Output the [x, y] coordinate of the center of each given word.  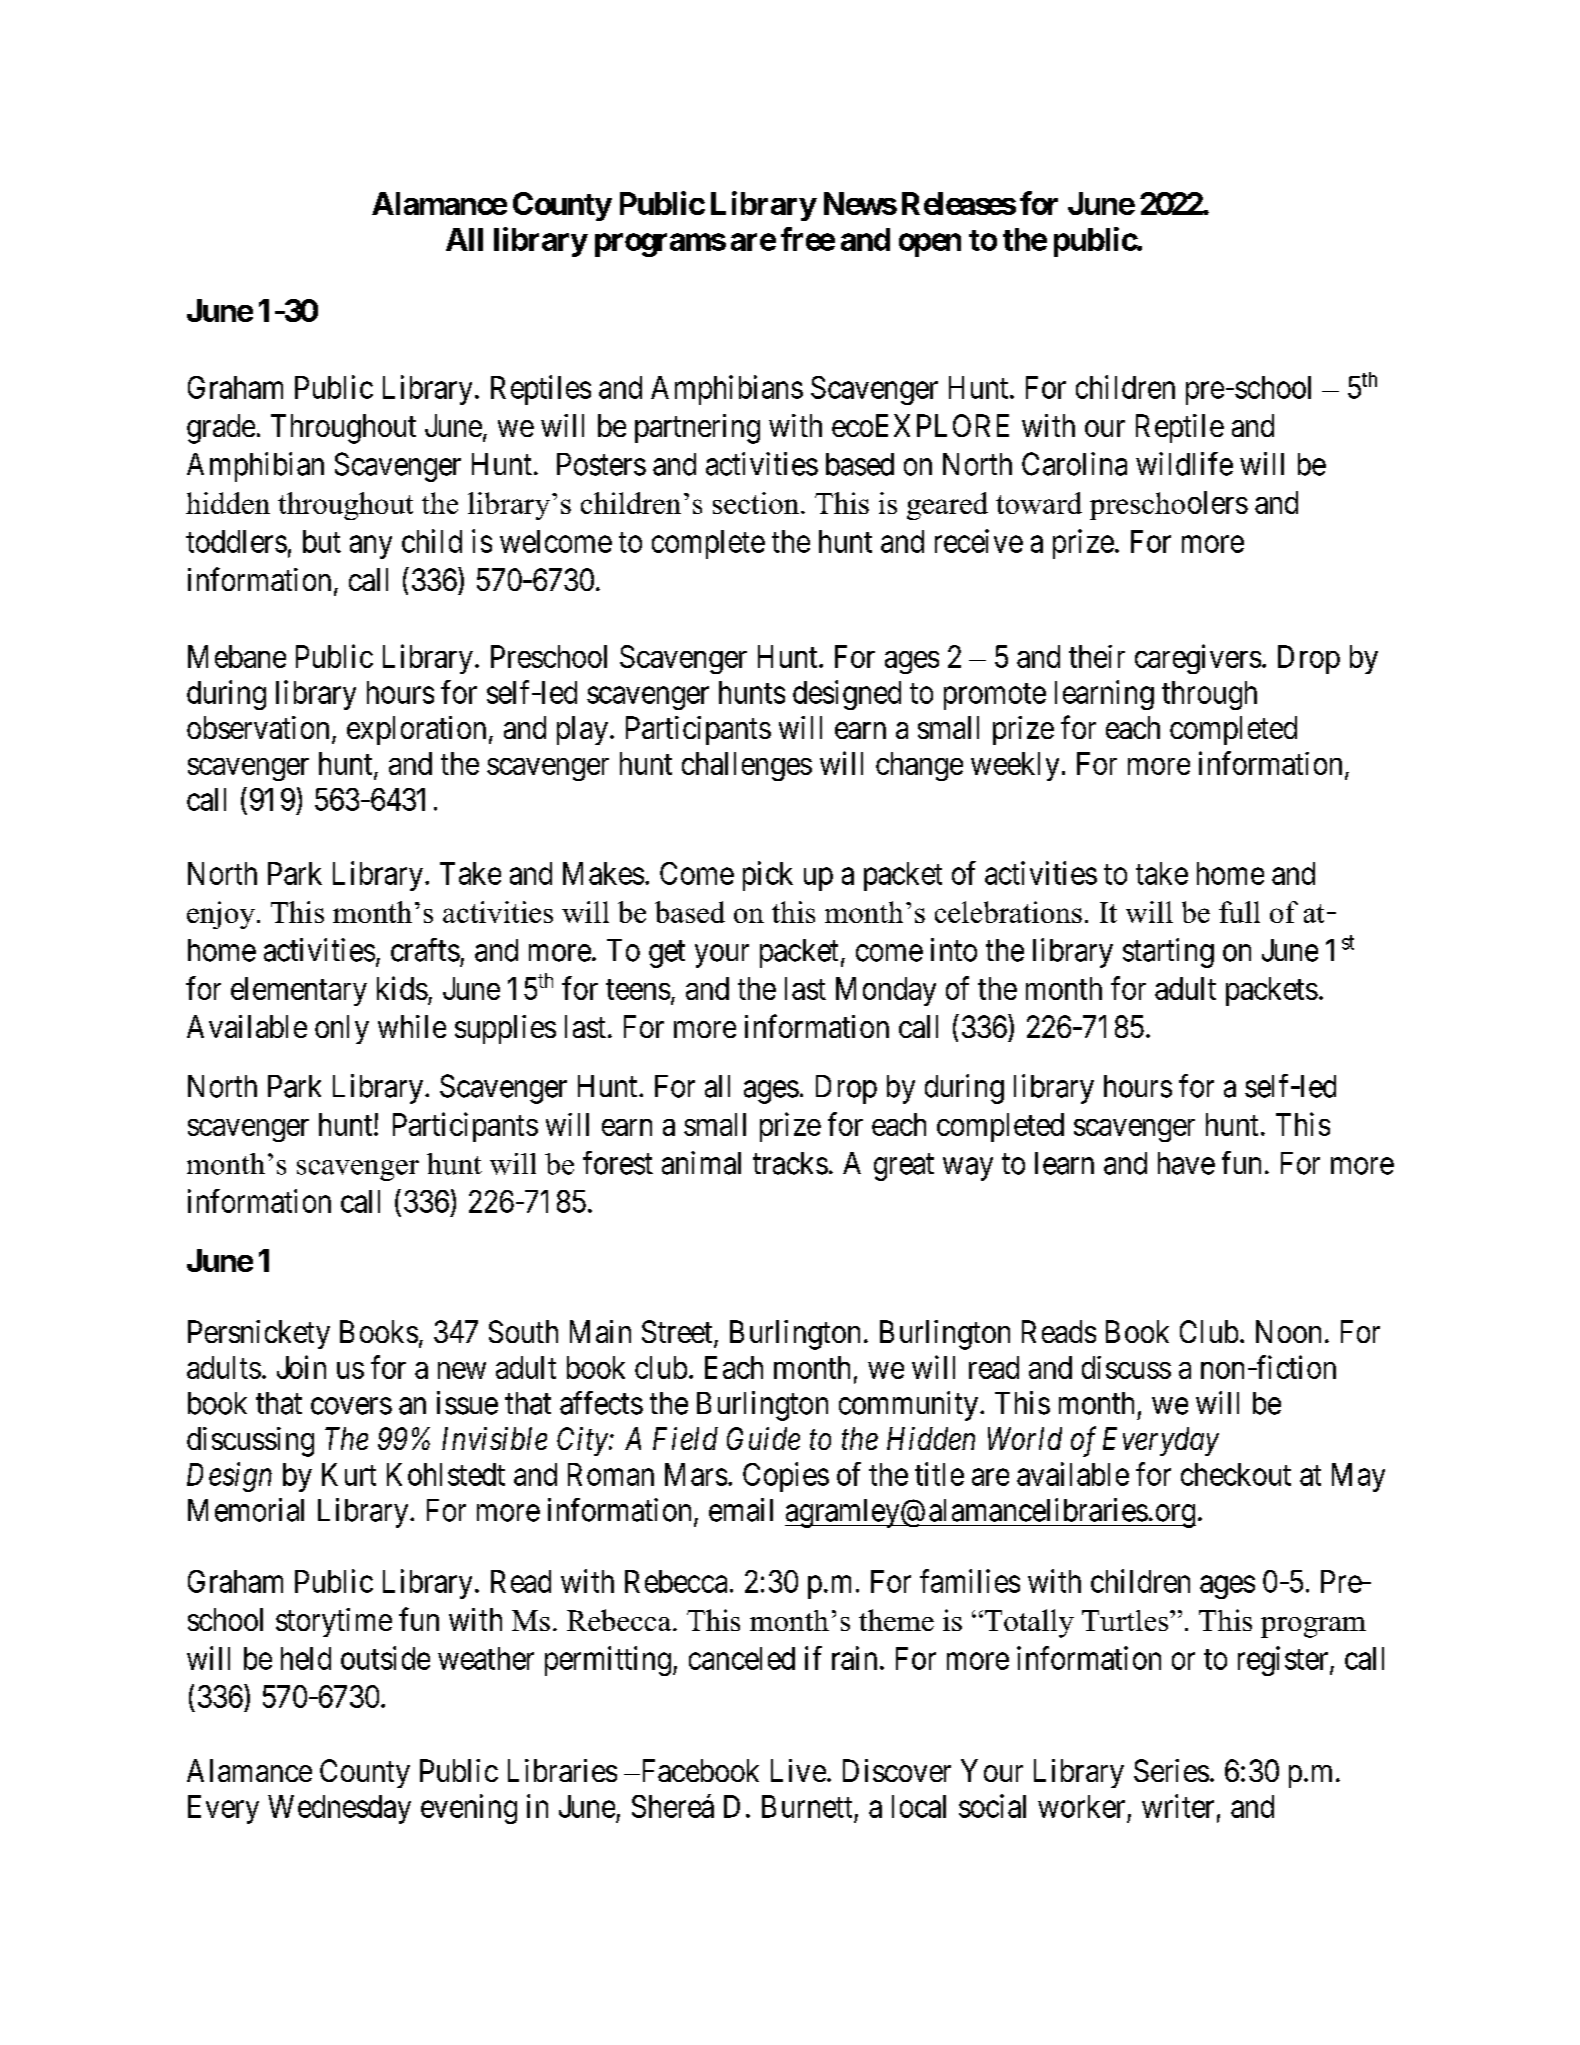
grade [221, 429]
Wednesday [339, 1809]
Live [798, 1770]
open [930, 245]
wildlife [1184, 464]
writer [1178, 1806]
